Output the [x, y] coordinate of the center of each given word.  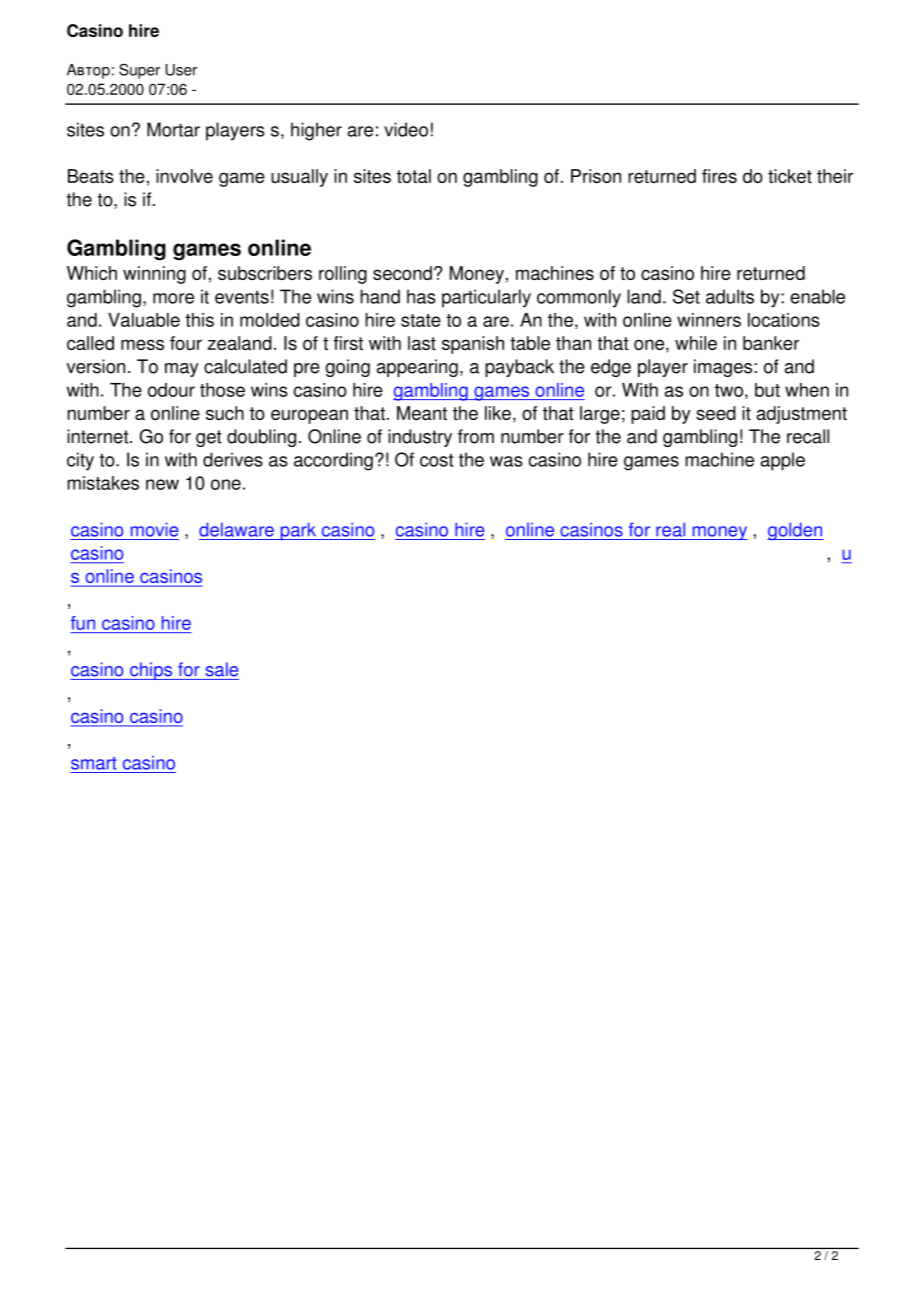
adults [730, 296]
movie [154, 529]
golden [795, 531]
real [670, 529]
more [173, 298]
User [181, 70]
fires [719, 176]
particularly [486, 298]
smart [94, 763]
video [406, 129]
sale [222, 669]
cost [436, 460]
